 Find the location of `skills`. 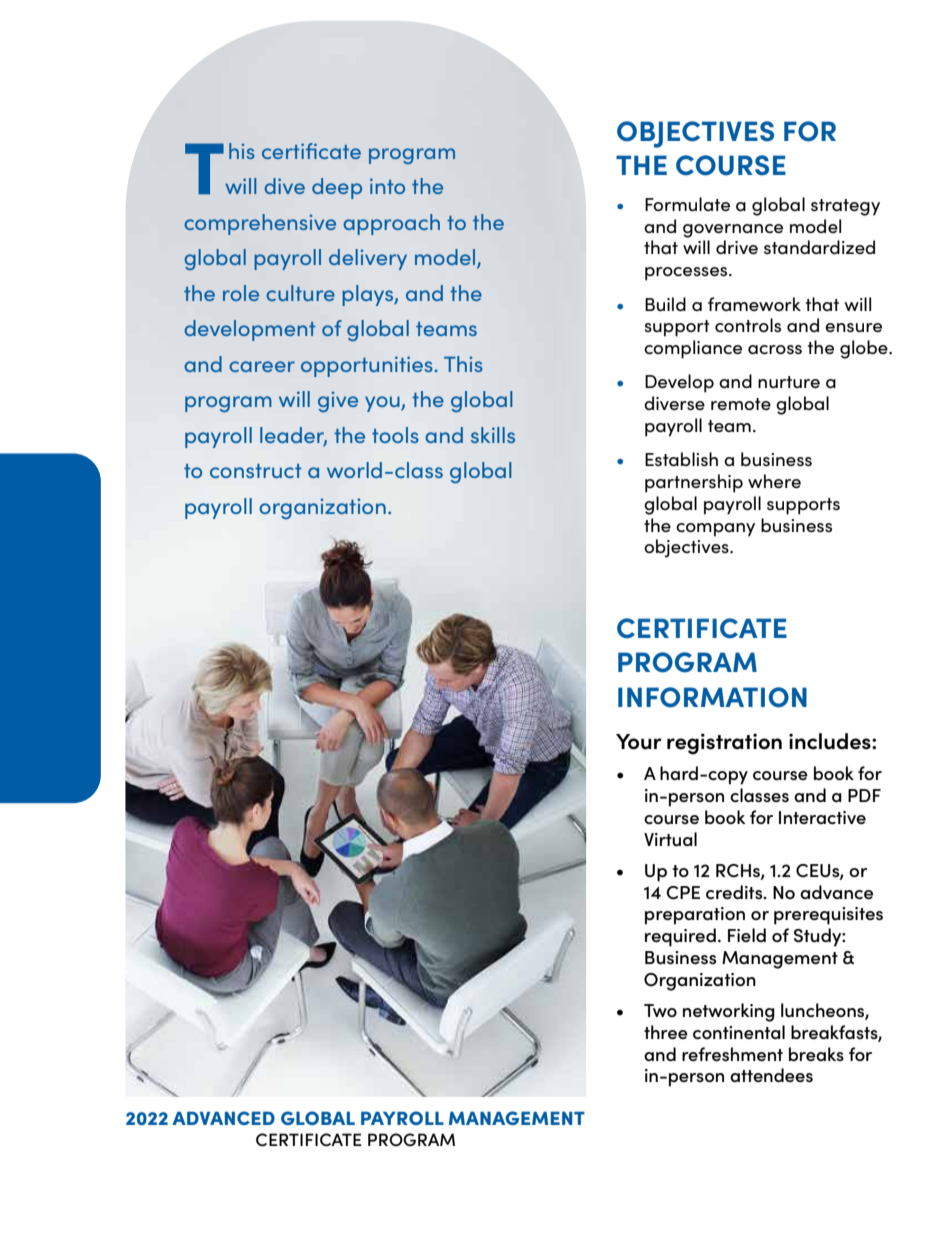

skills is located at coordinates (493, 435).
